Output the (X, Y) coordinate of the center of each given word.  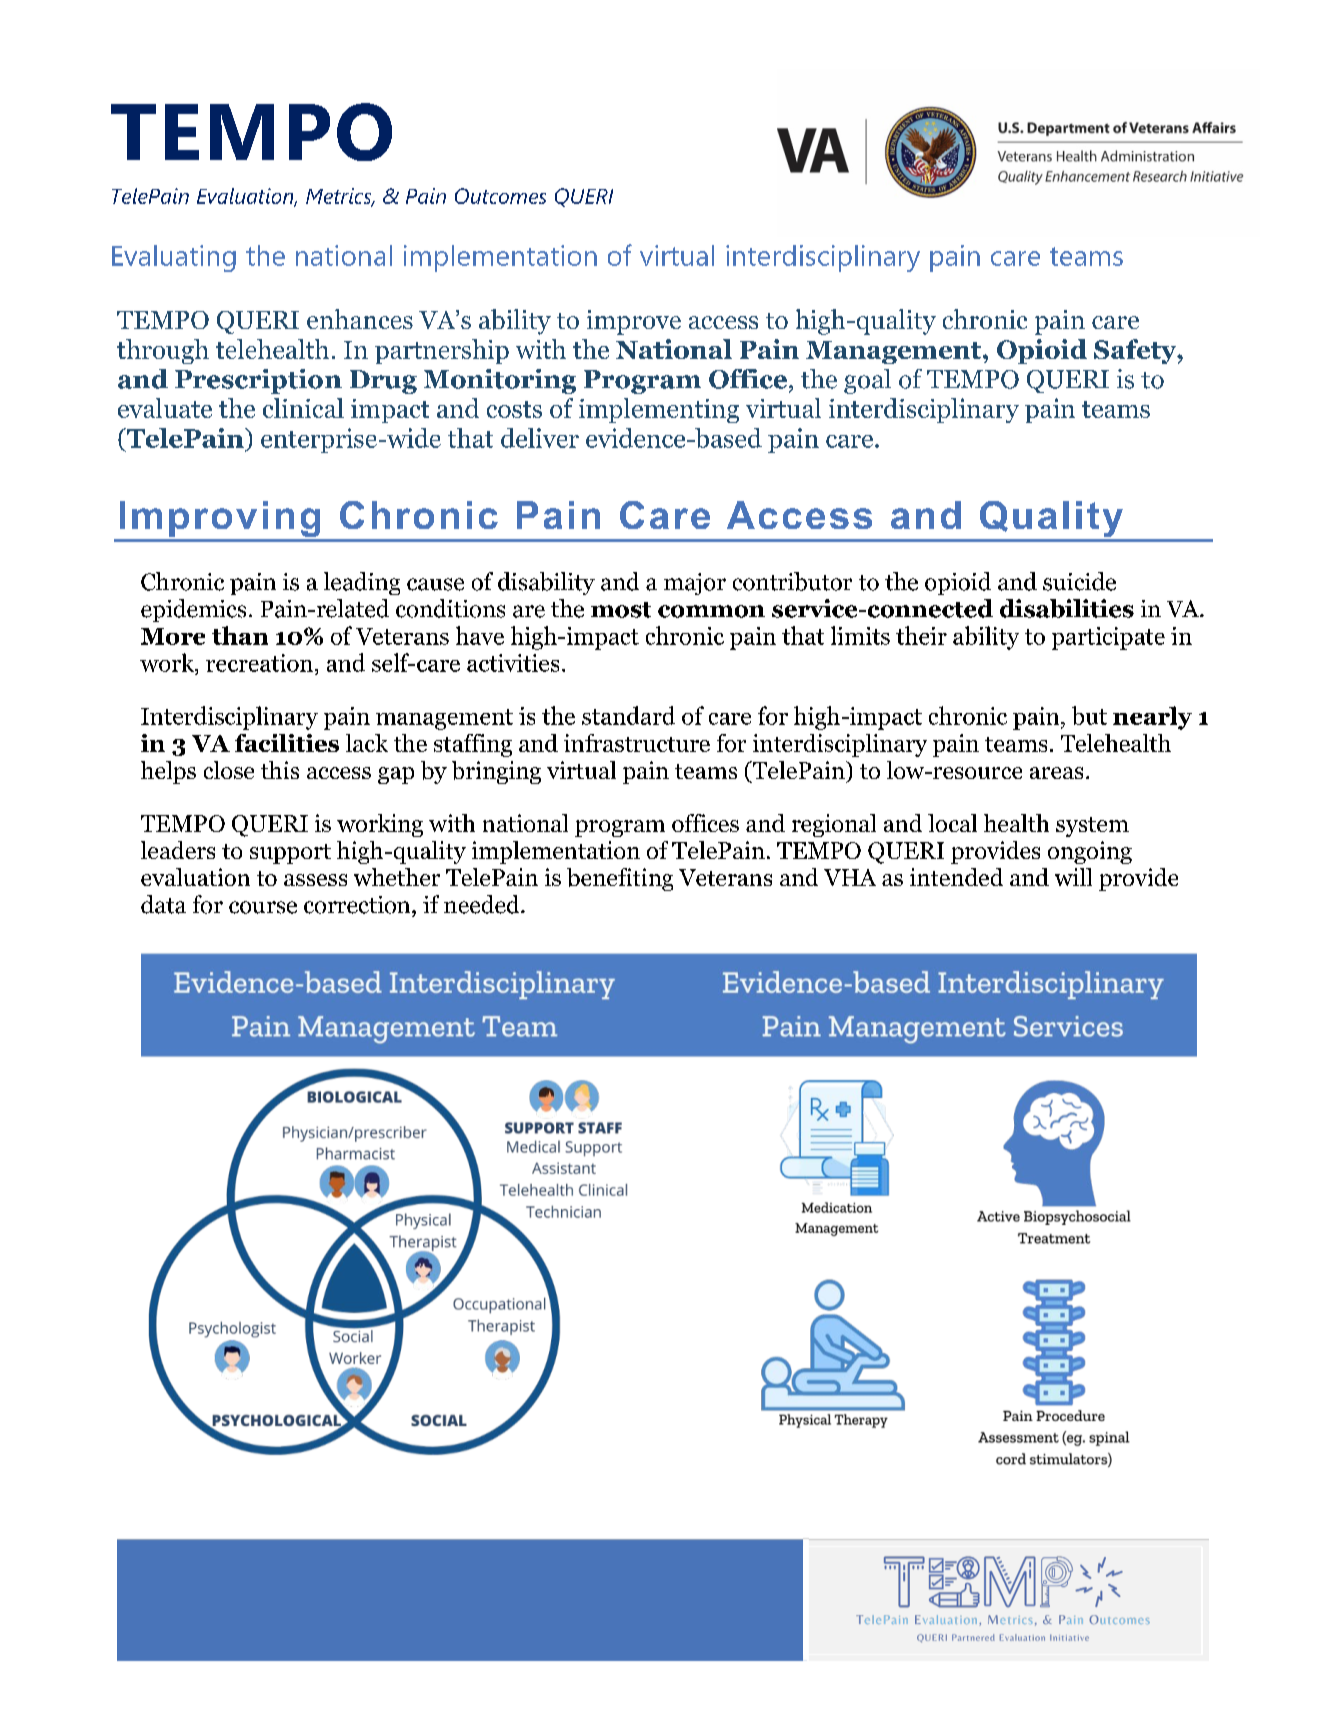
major (695, 584)
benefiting (620, 879)
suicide (1079, 581)
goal (867, 381)
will (1073, 877)
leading (362, 583)
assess (315, 880)
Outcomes (500, 196)
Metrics (340, 197)
